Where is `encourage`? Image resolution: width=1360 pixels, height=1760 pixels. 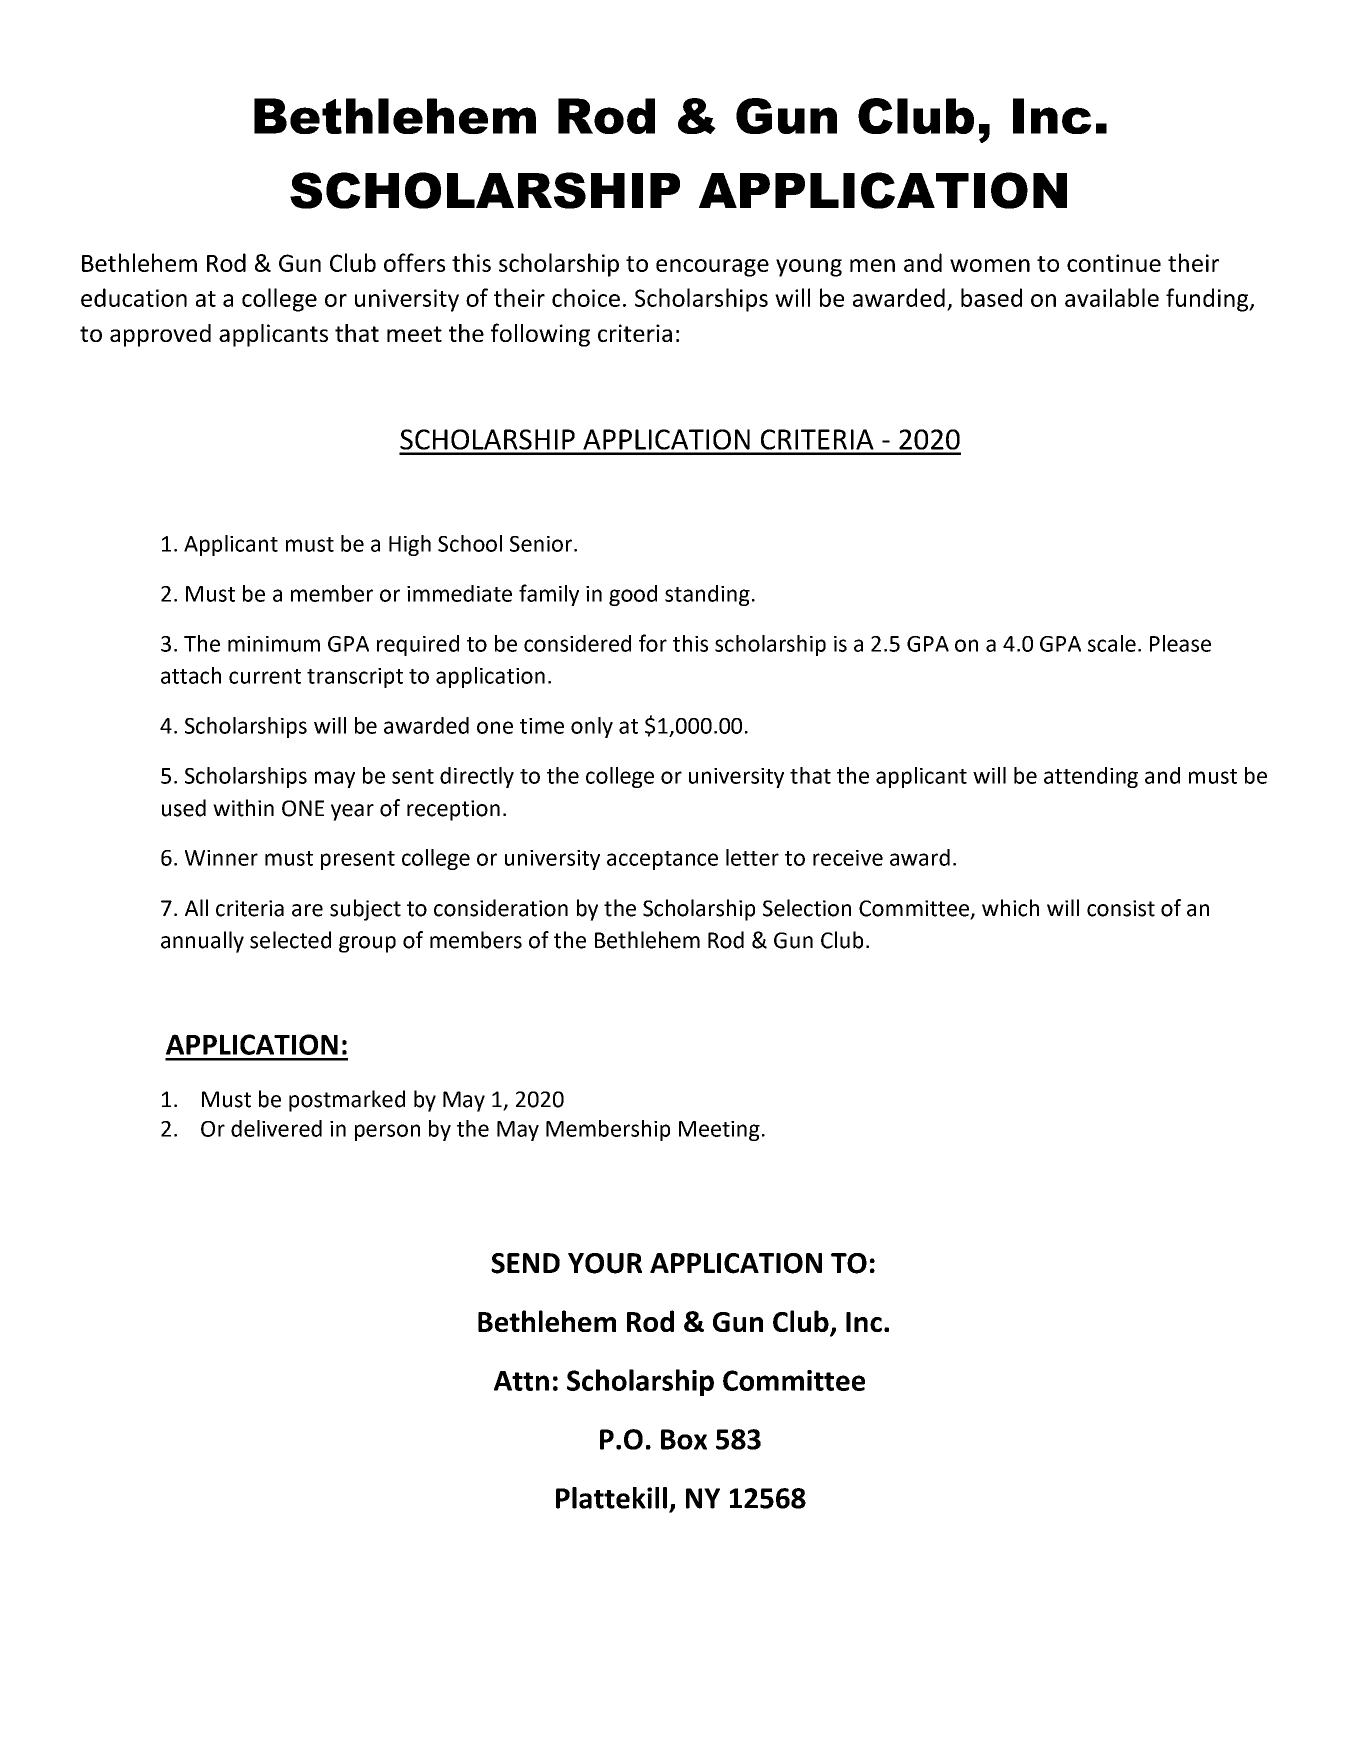 encourage is located at coordinates (712, 268).
